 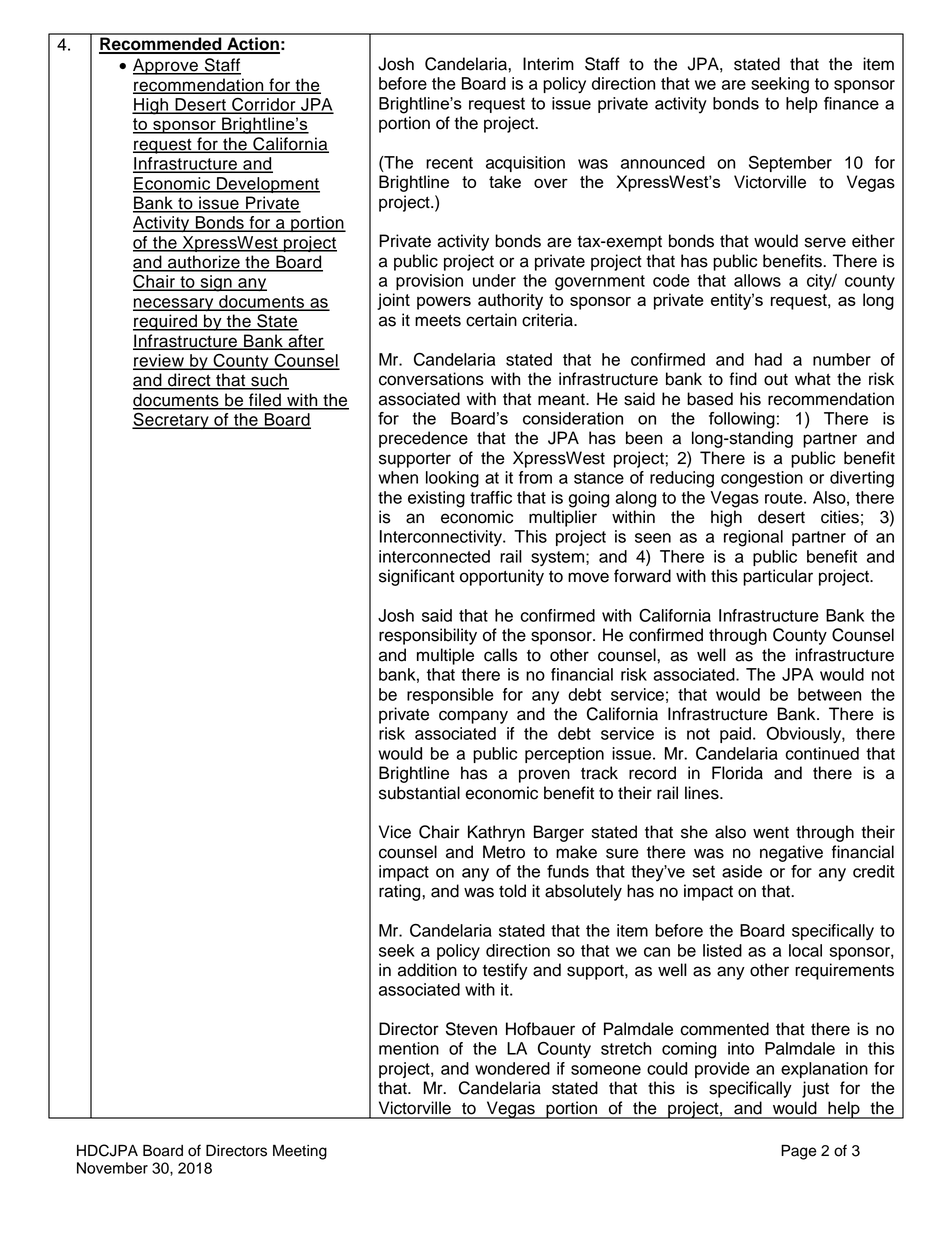 What do you see at coordinates (300, 1152) in the page?
I see `Meeting` at bounding box center [300, 1152].
